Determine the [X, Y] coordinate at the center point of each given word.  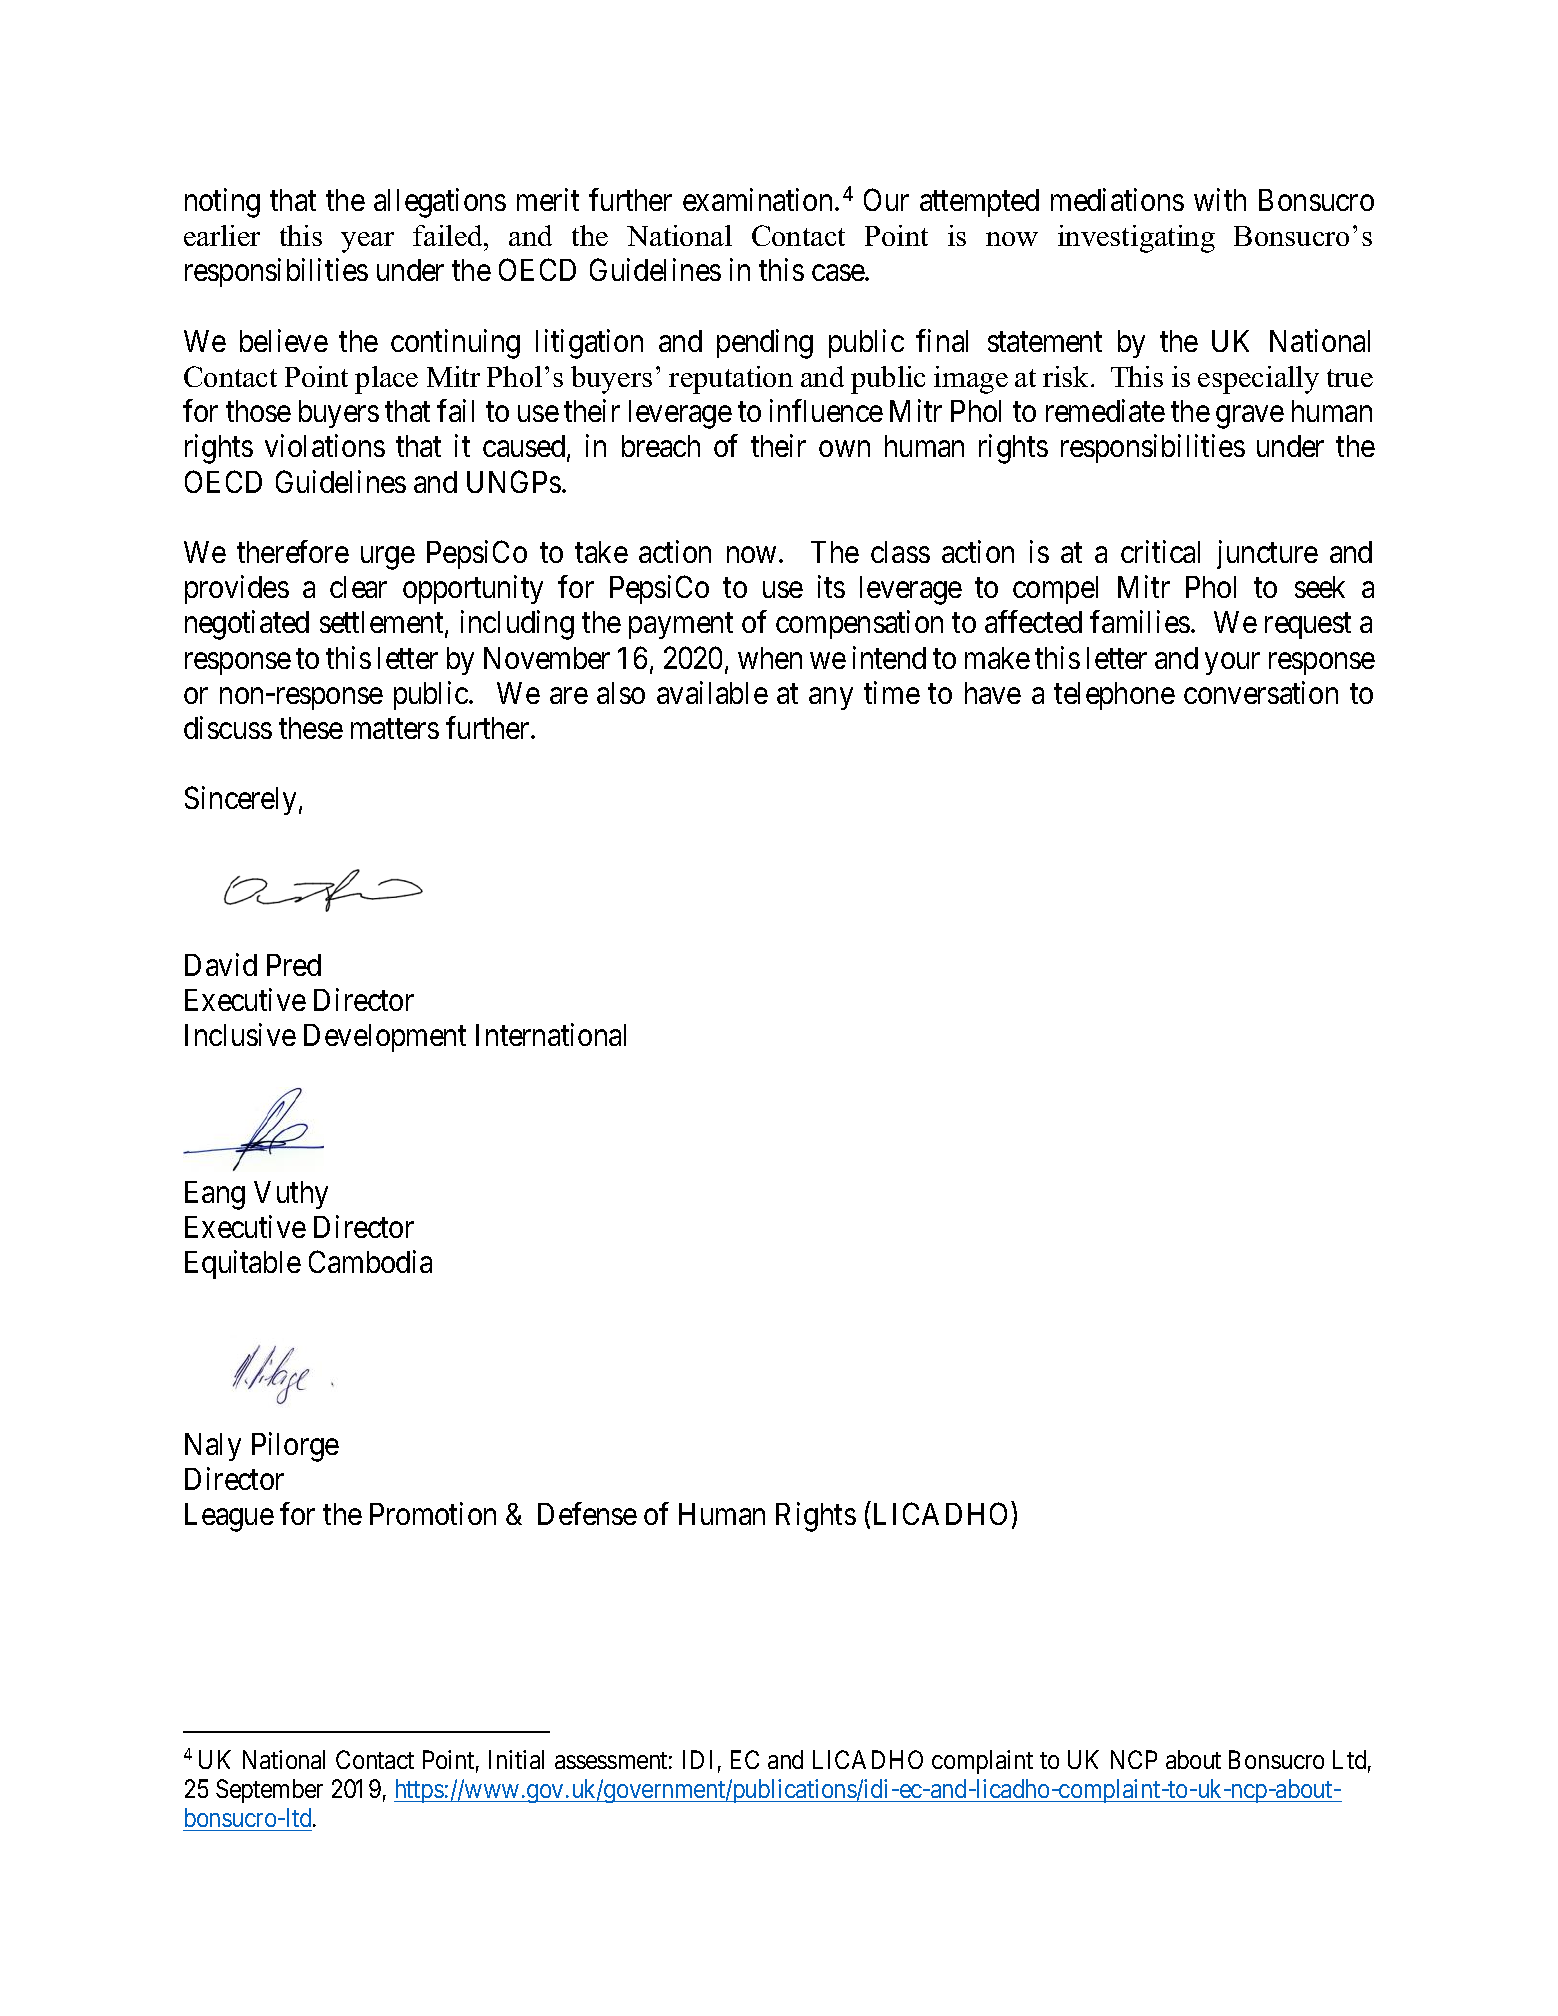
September [269, 1791]
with [1220, 200]
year [367, 242]
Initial [516, 1759]
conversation [1261, 692]
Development [385, 1038]
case [839, 273]
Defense [587, 1514]
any [831, 699]
